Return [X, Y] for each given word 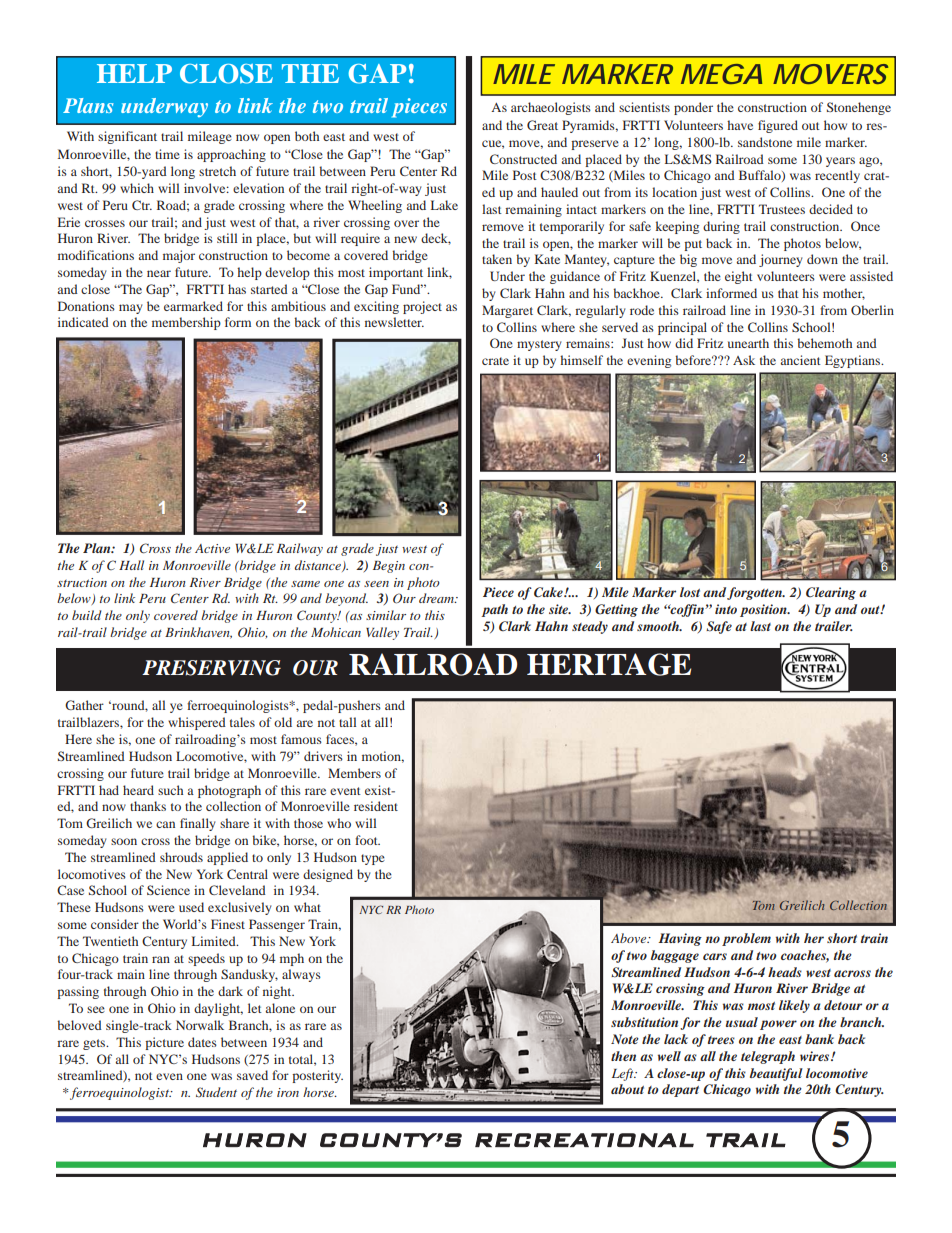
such [170, 790]
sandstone [765, 142]
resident [376, 806]
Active [212, 548]
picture [164, 1043]
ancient [801, 360]
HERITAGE [609, 664]
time [167, 154]
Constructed [523, 159]
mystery [539, 345]
